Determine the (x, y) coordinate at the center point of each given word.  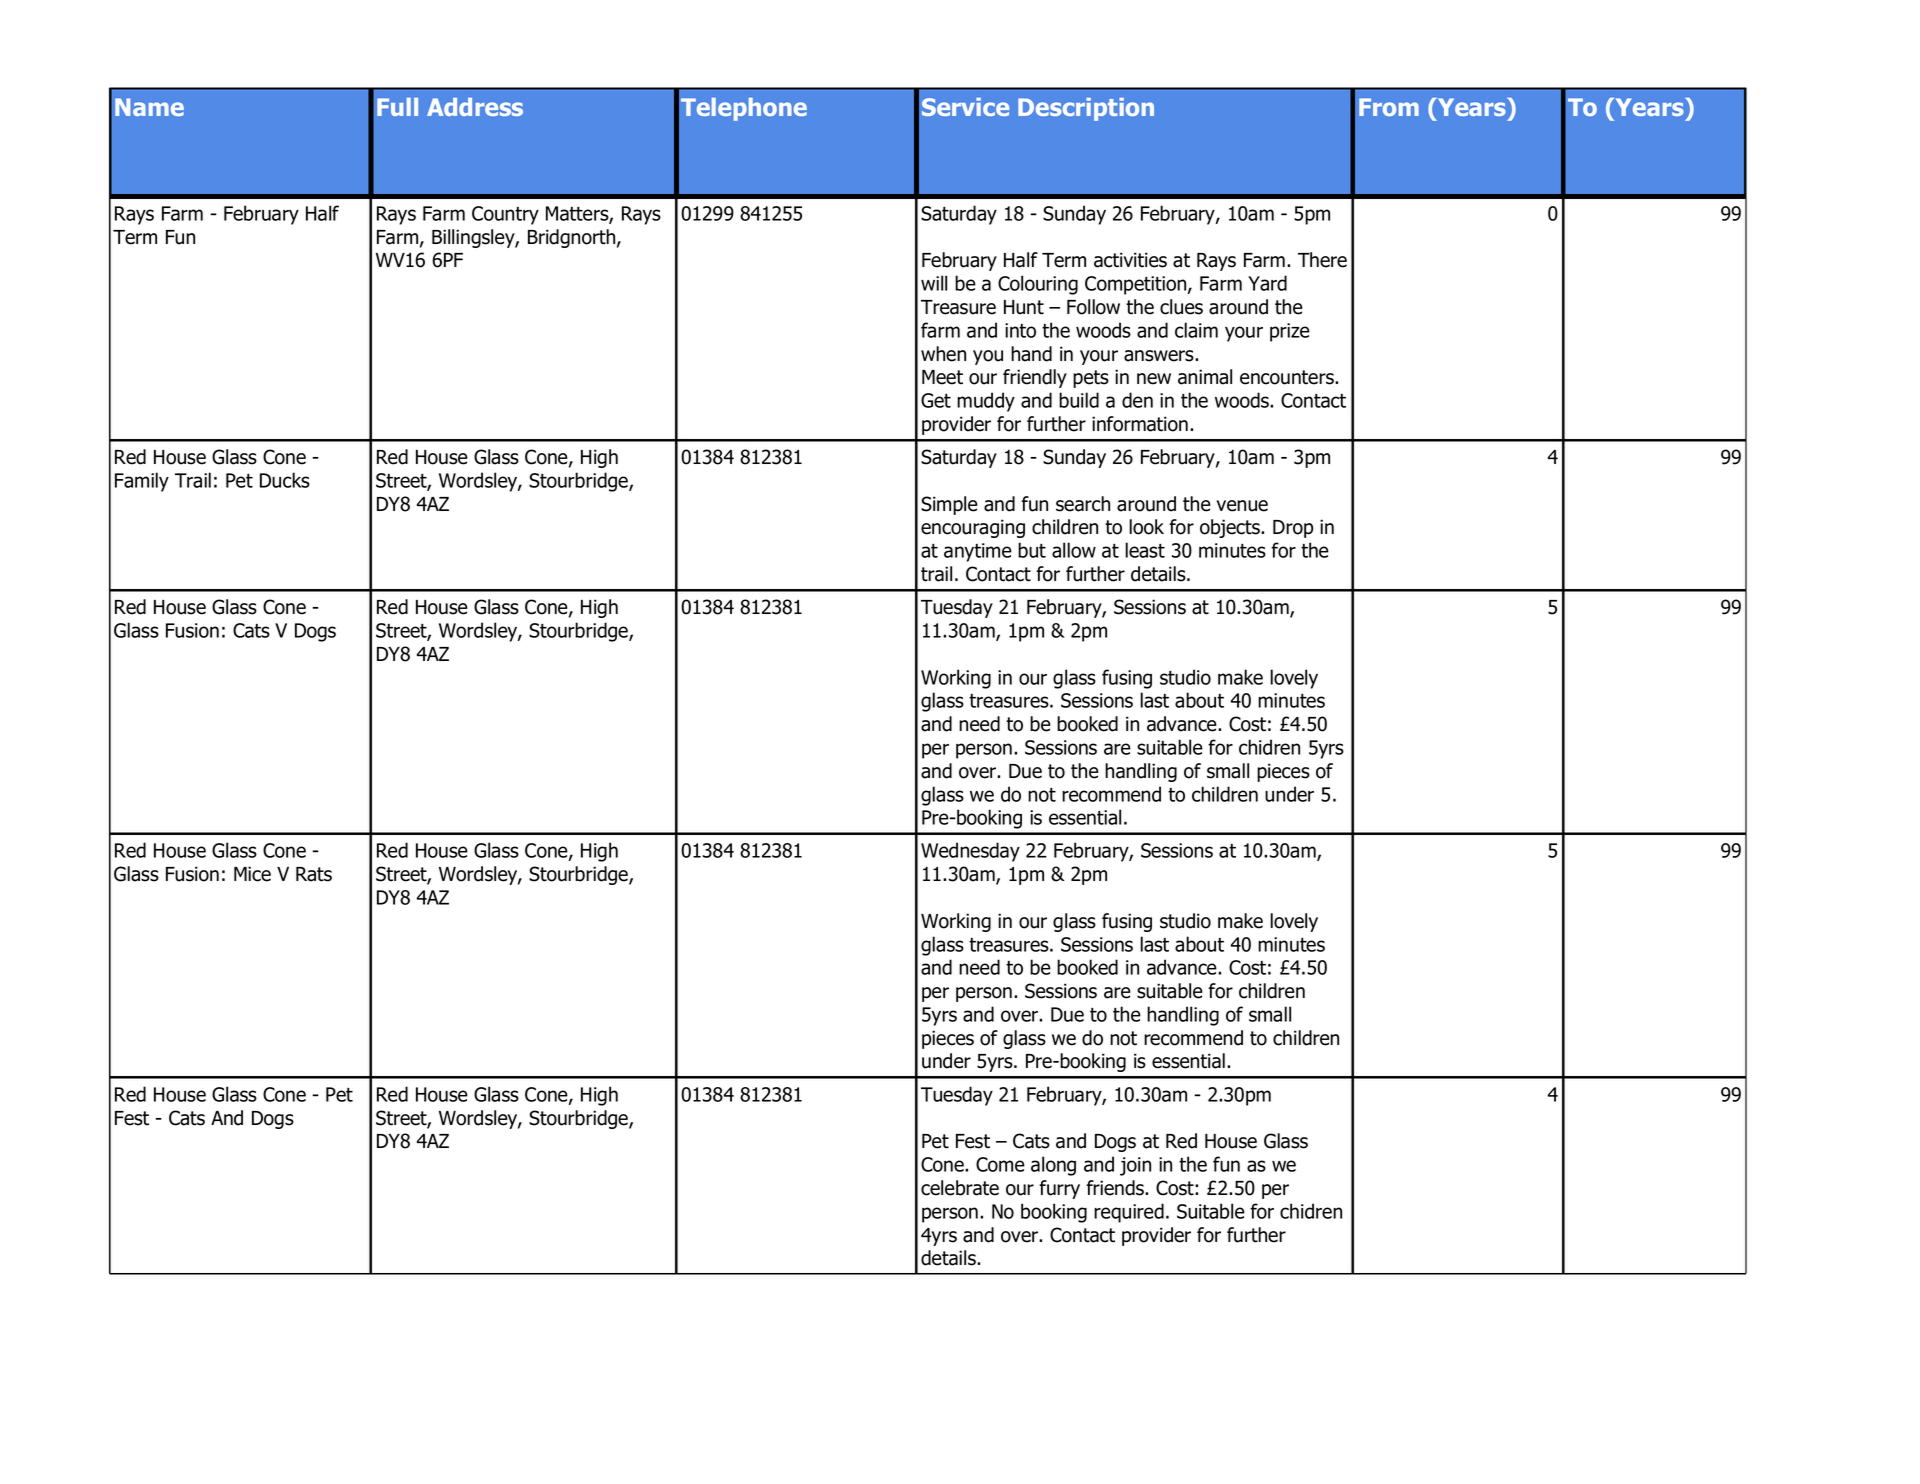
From (1389, 107)
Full (397, 107)
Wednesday (970, 852)
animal (1205, 377)
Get (936, 400)
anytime (978, 552)
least (1145, 550)
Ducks (285, 480)
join (1135, 1166)
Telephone (744, 109)
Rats (314, 874)
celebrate (960, 1188)
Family (142, 482)
